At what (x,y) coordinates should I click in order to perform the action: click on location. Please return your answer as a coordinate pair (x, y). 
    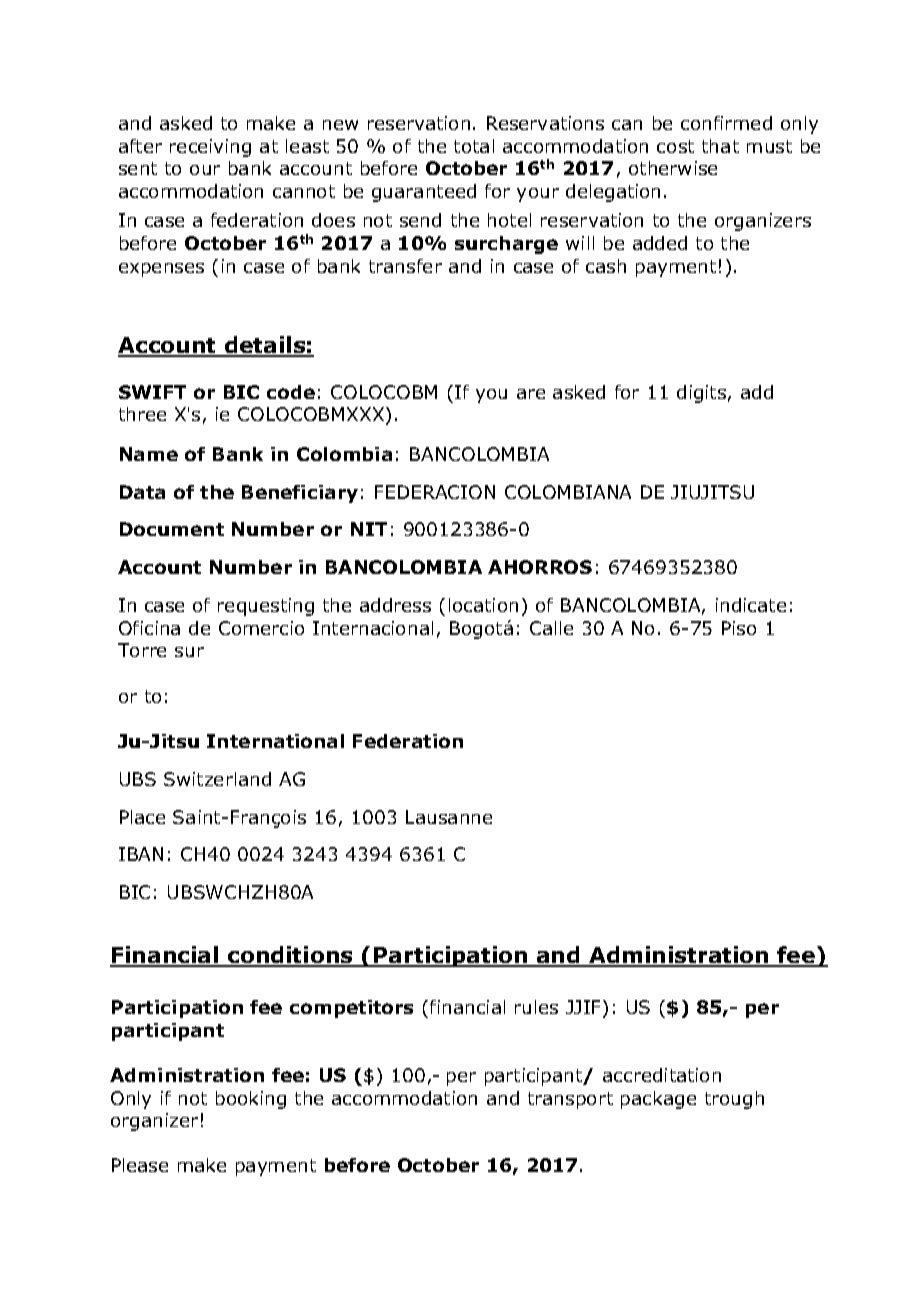
    Looking at the image, I should click on (483, 605).
